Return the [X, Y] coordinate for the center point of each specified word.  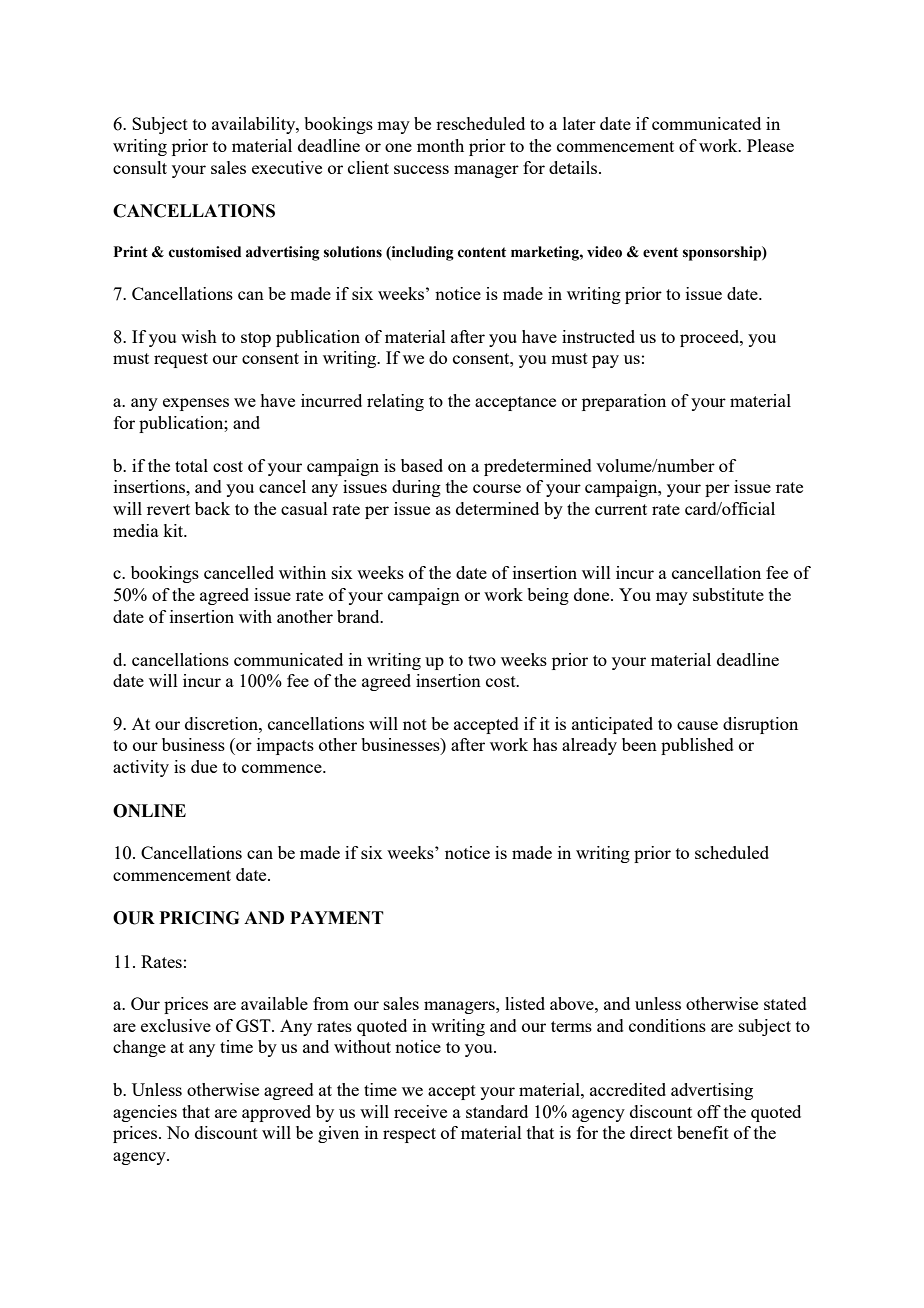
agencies [145, 1113]
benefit [703, 1132]
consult [140, 167]
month [440, 145]
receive [420, 1111]
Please [770, 145]
